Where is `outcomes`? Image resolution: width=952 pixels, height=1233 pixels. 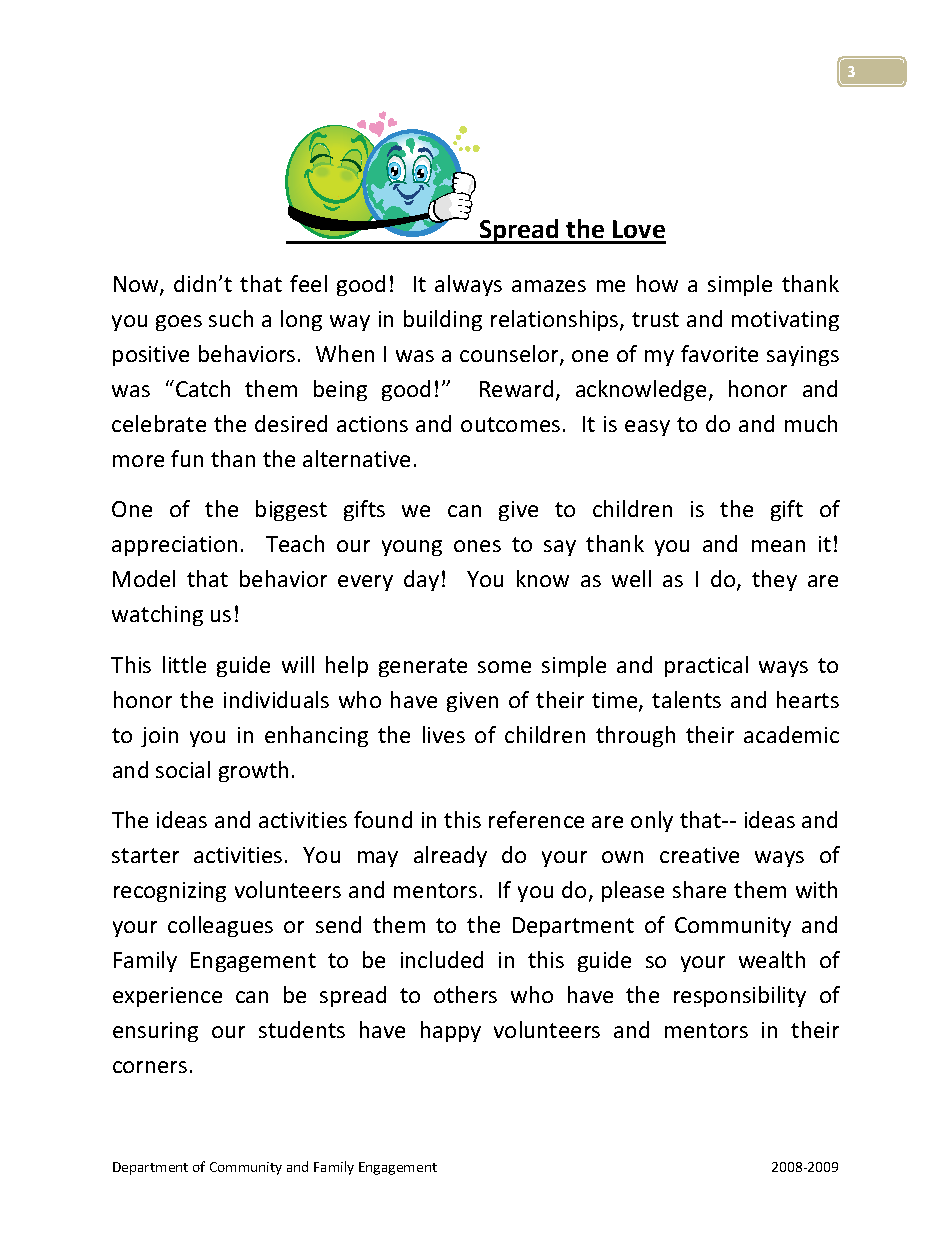 outcomes is located at coordinates (510, 424).
